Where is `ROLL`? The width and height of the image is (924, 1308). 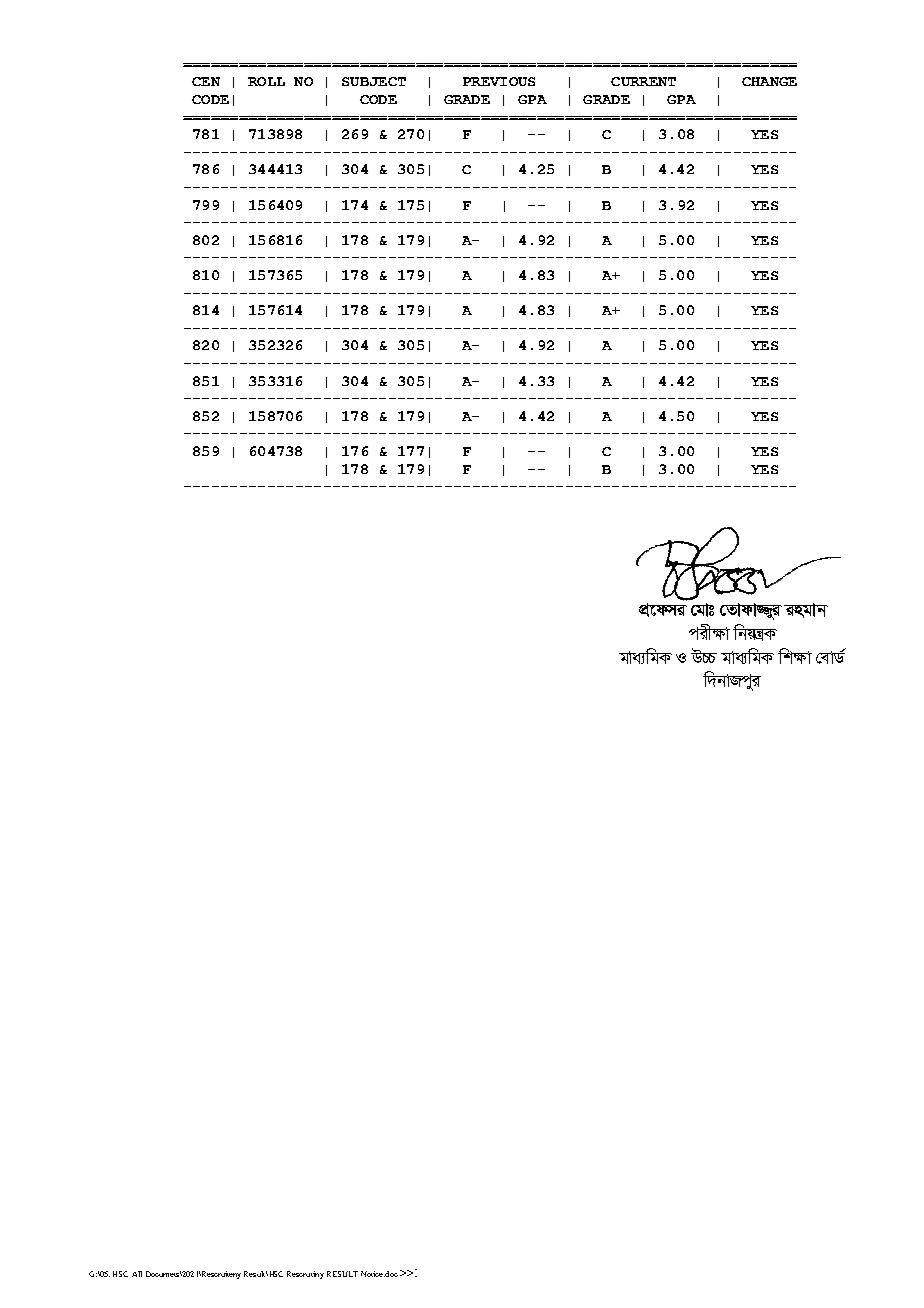
ROLL is located at coordinates (266, 81).
